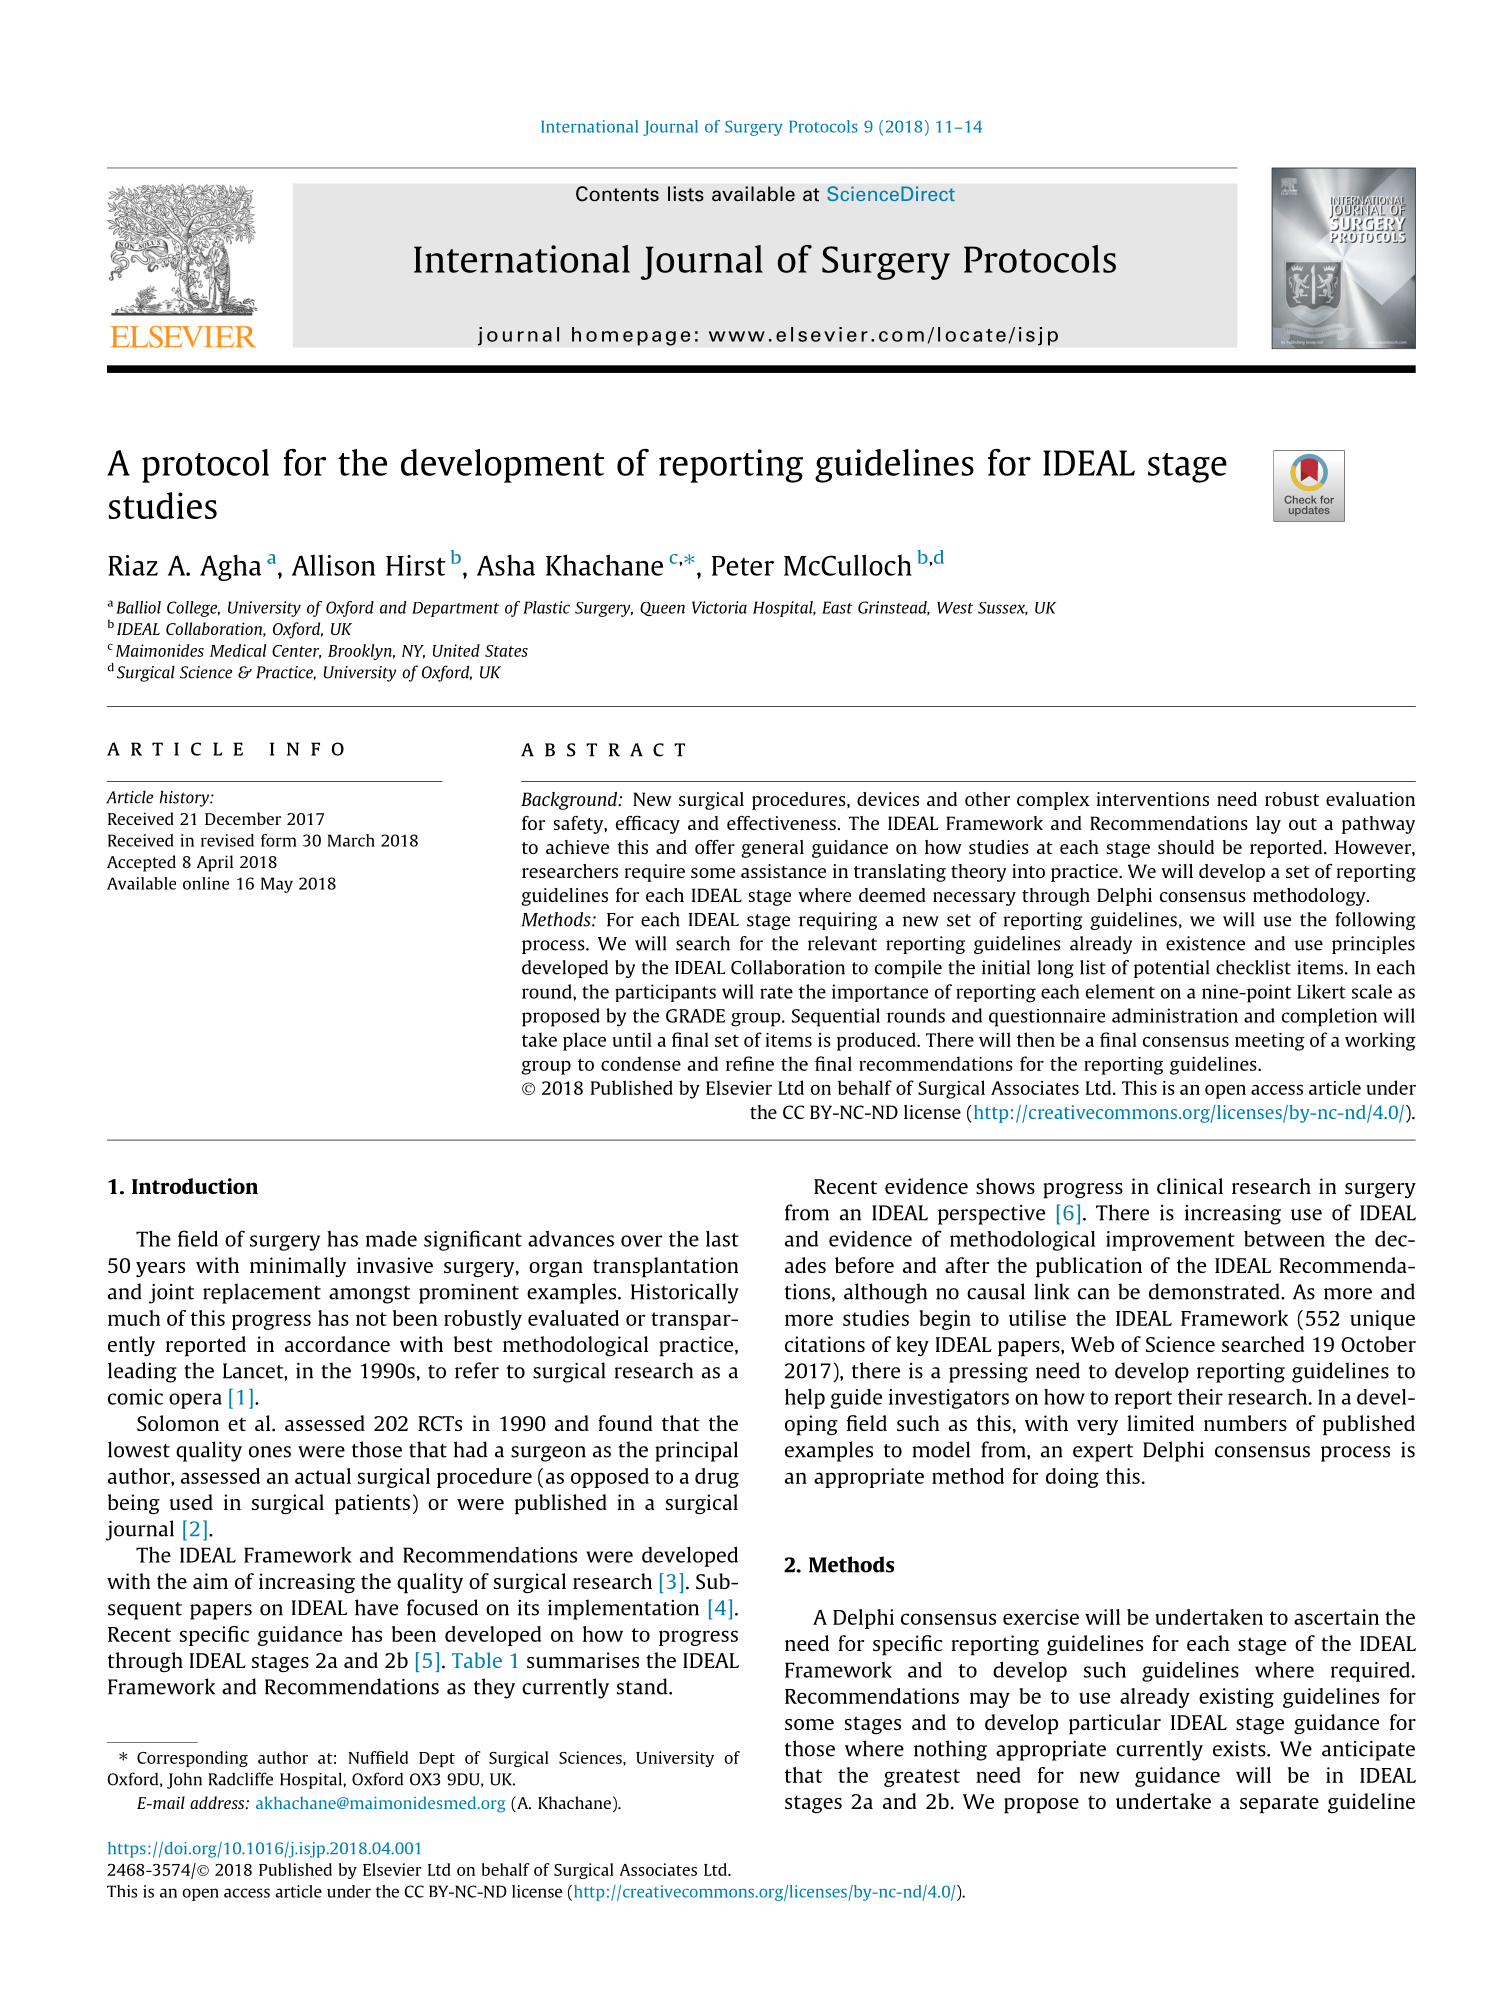 The image size is (1498, 1998). I want to click on lay, so click(1268, 825).
